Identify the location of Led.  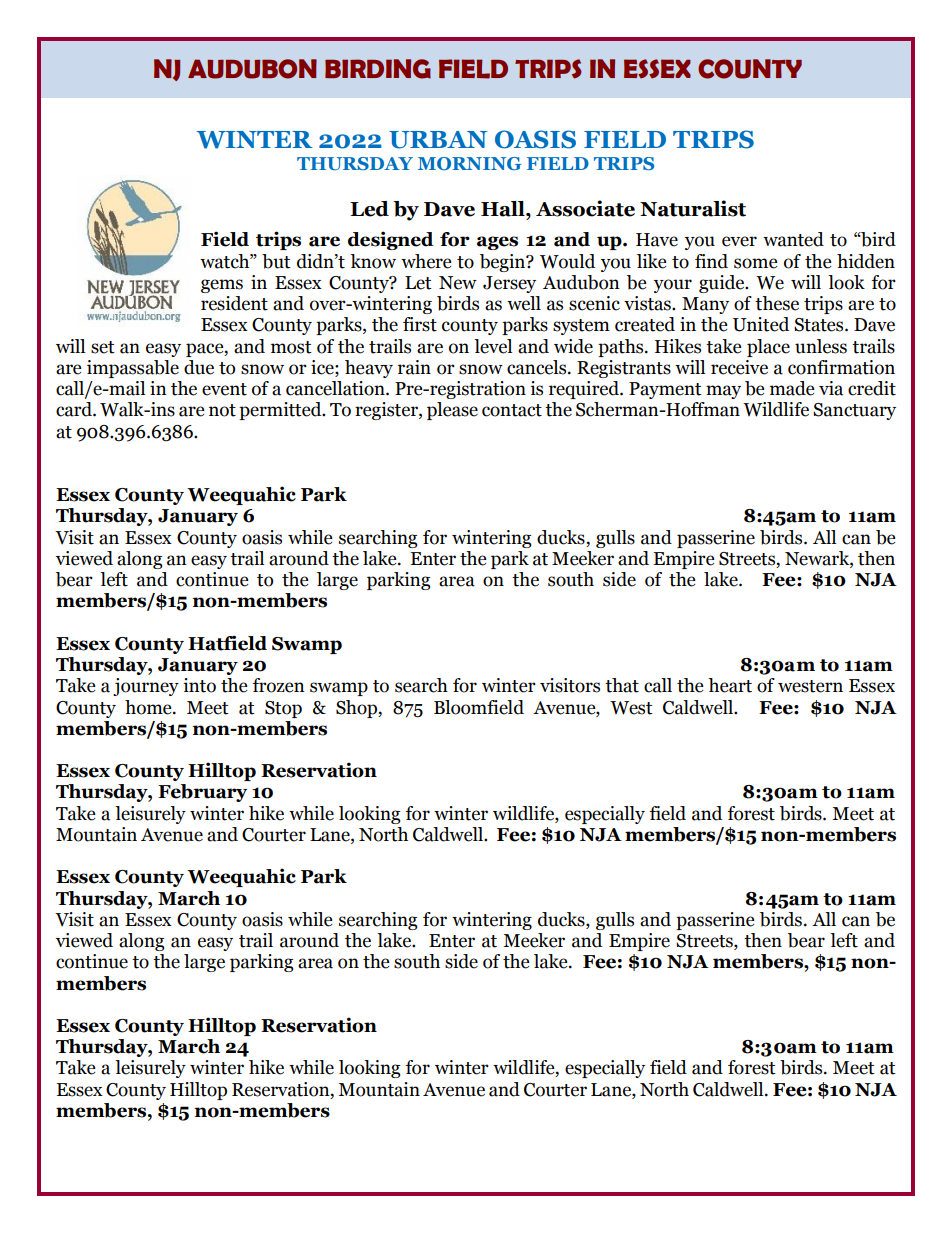
(369, 209).
